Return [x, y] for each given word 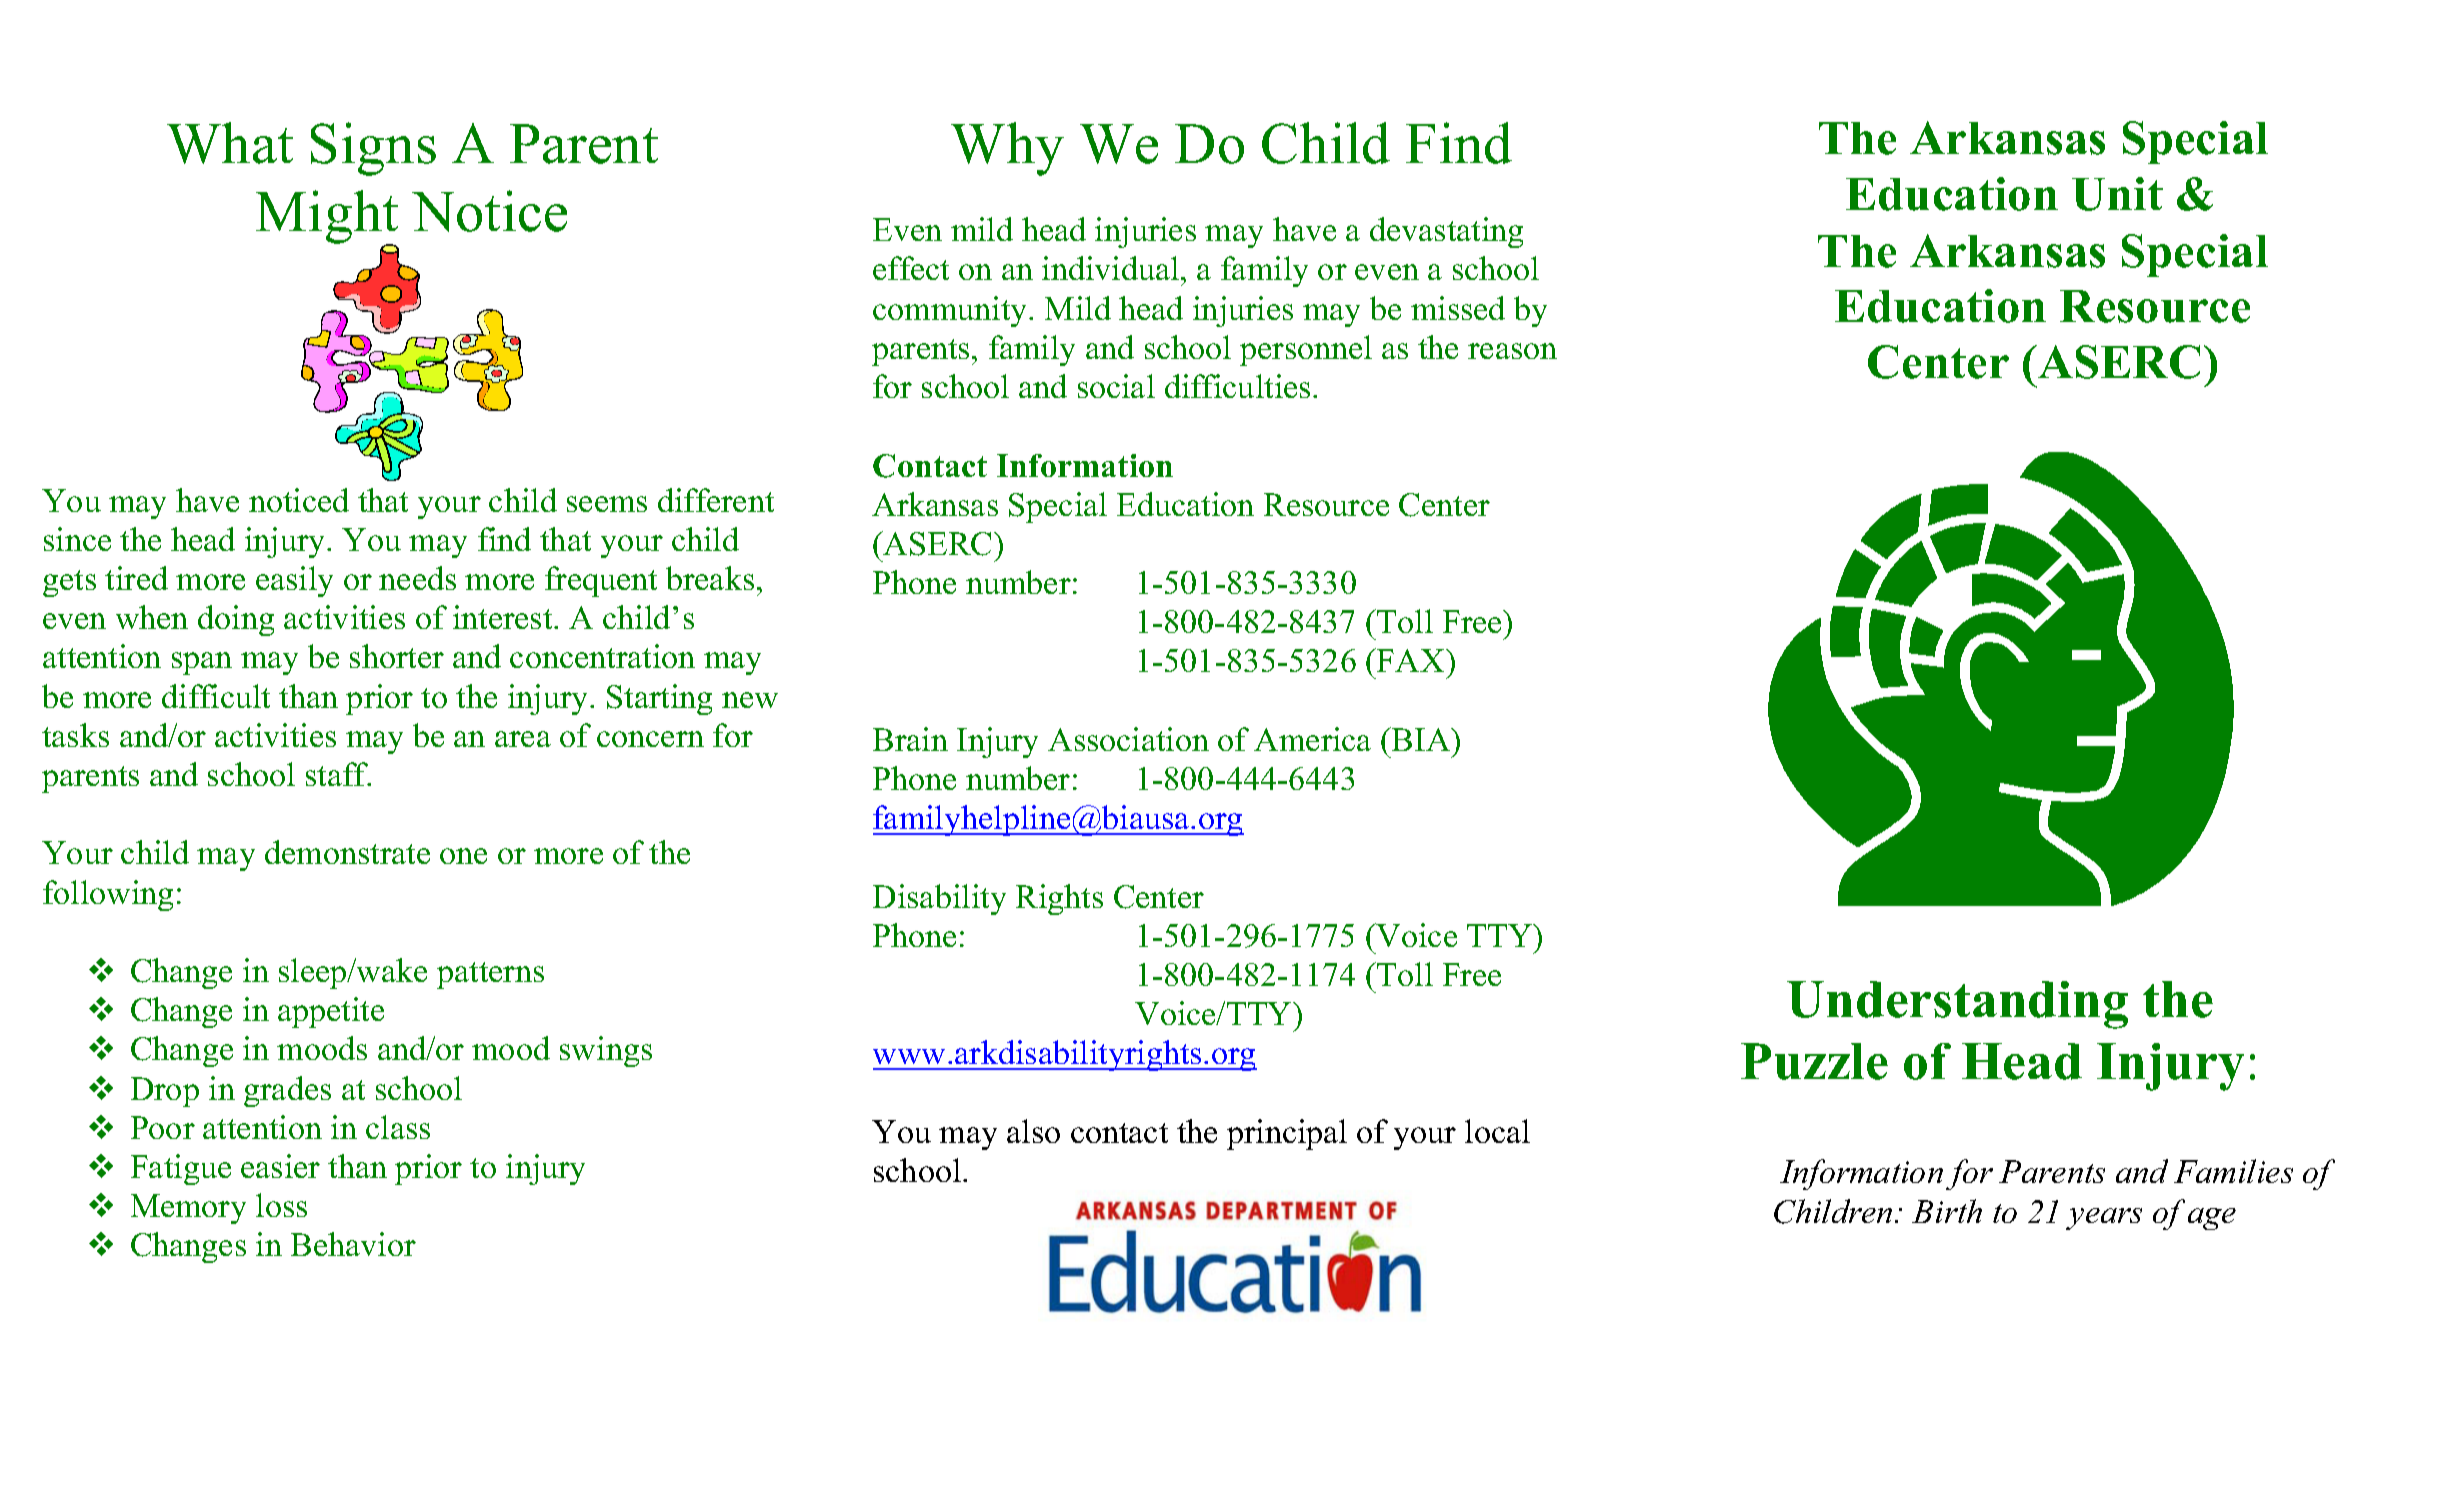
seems [607, 504]
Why [1007, 149]
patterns [490, 975]
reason [1512, 351]
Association [1128, 739]
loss [281, 1205]
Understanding [1957, 1005]
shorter [397, 656]
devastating [1446, 232]
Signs [373, 149]
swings [606, 1051]
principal [1287, 1134]
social [1116, 386]
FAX [1411, 660]
